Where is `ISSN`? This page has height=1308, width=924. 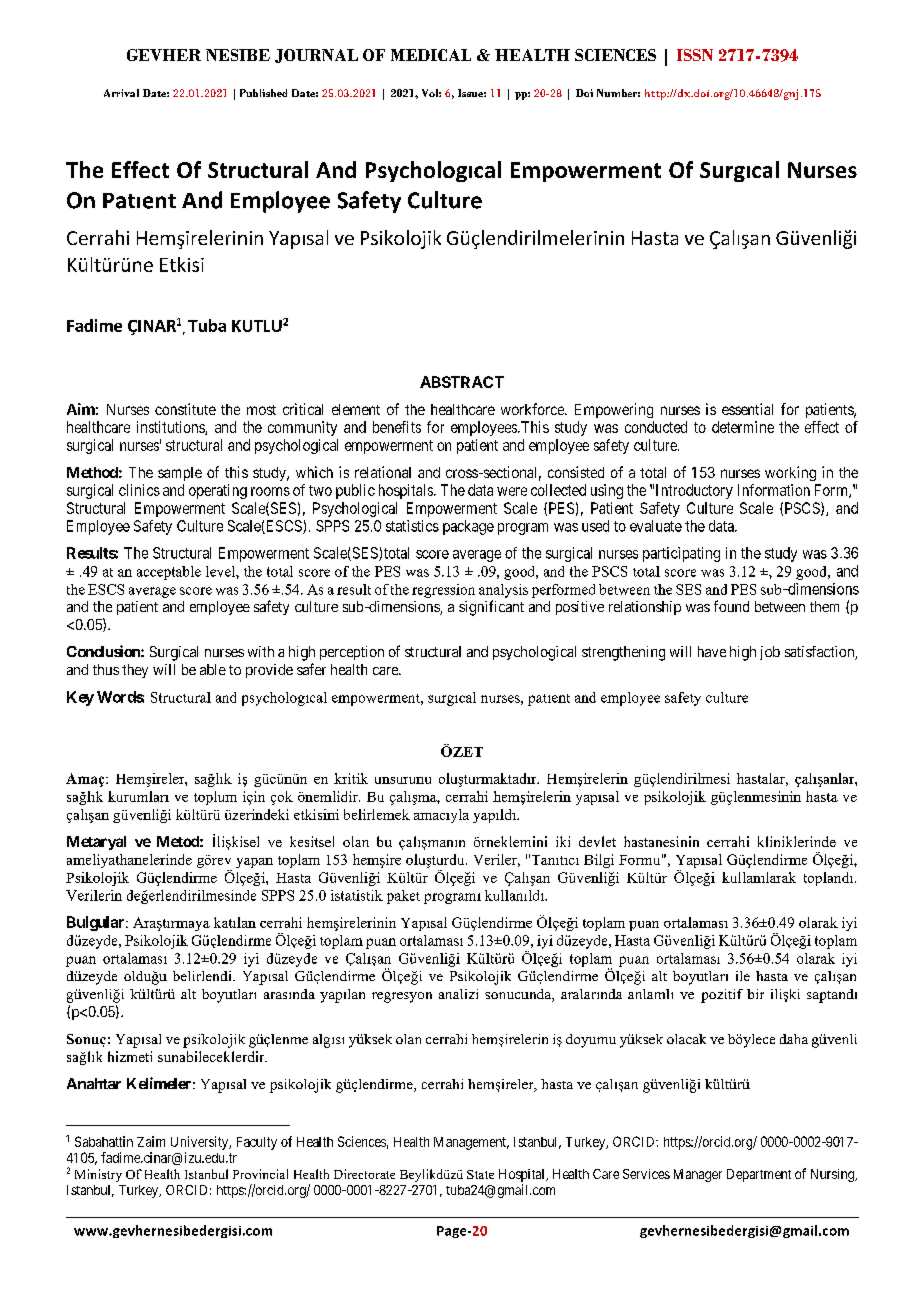 ISSN is located at coordinates (695, 55).
